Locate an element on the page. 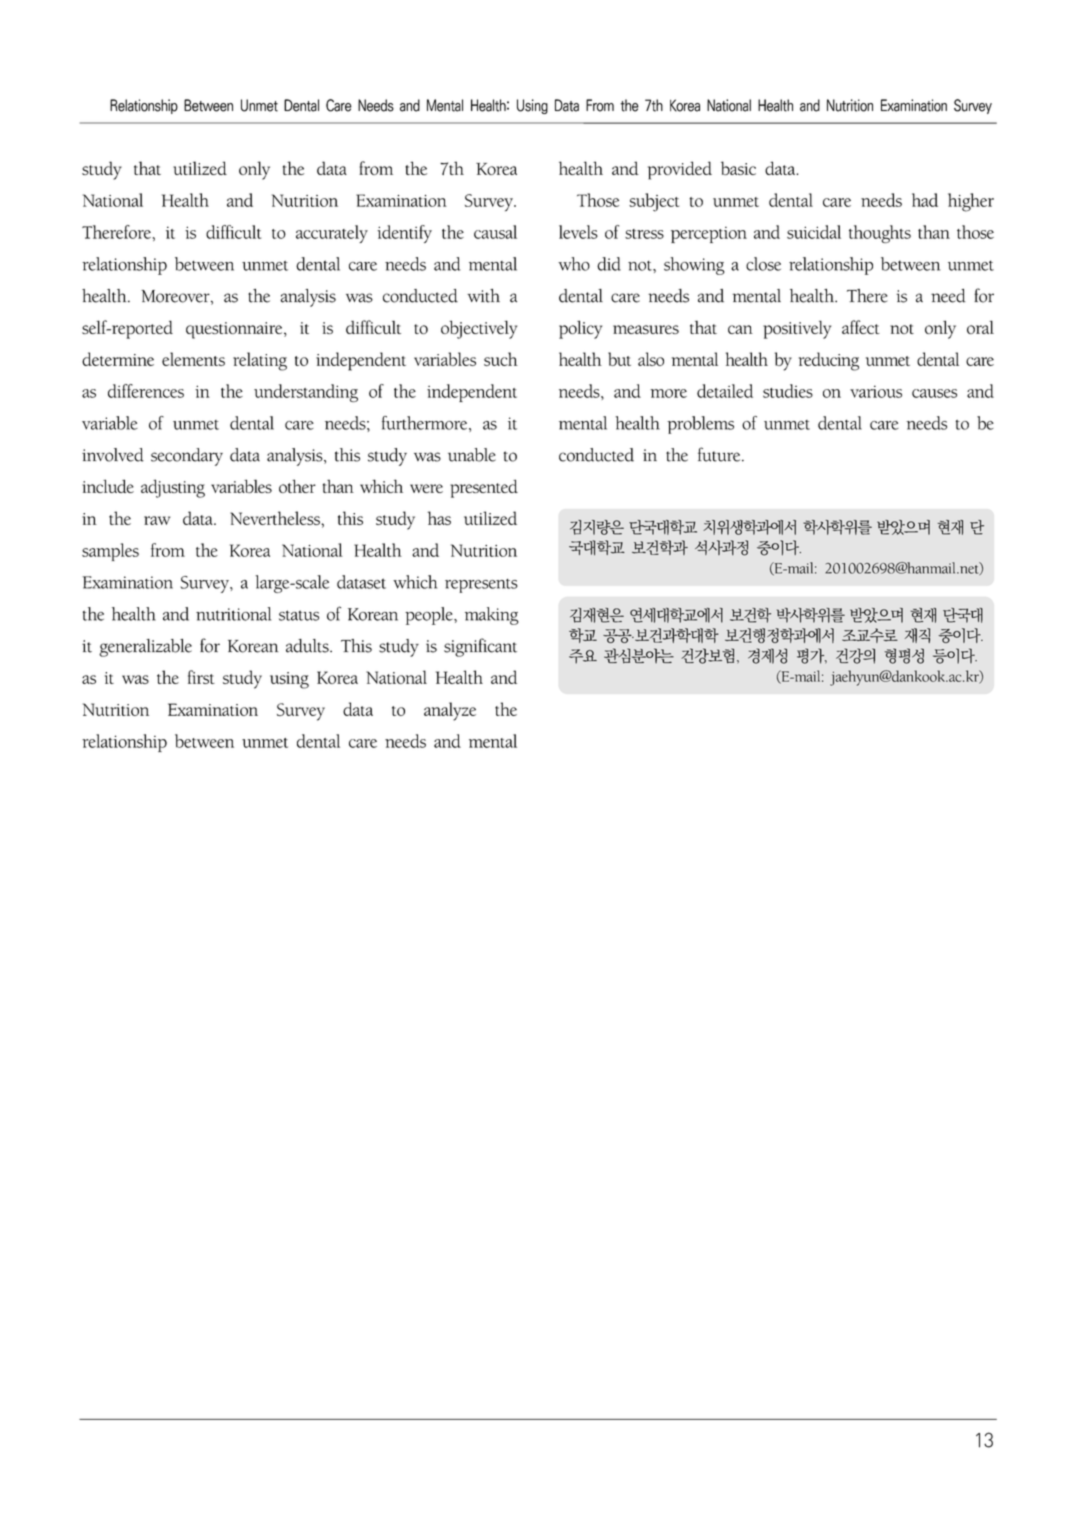 The image size is (1076, 1522). subject is located at coordinates (654, 202).
